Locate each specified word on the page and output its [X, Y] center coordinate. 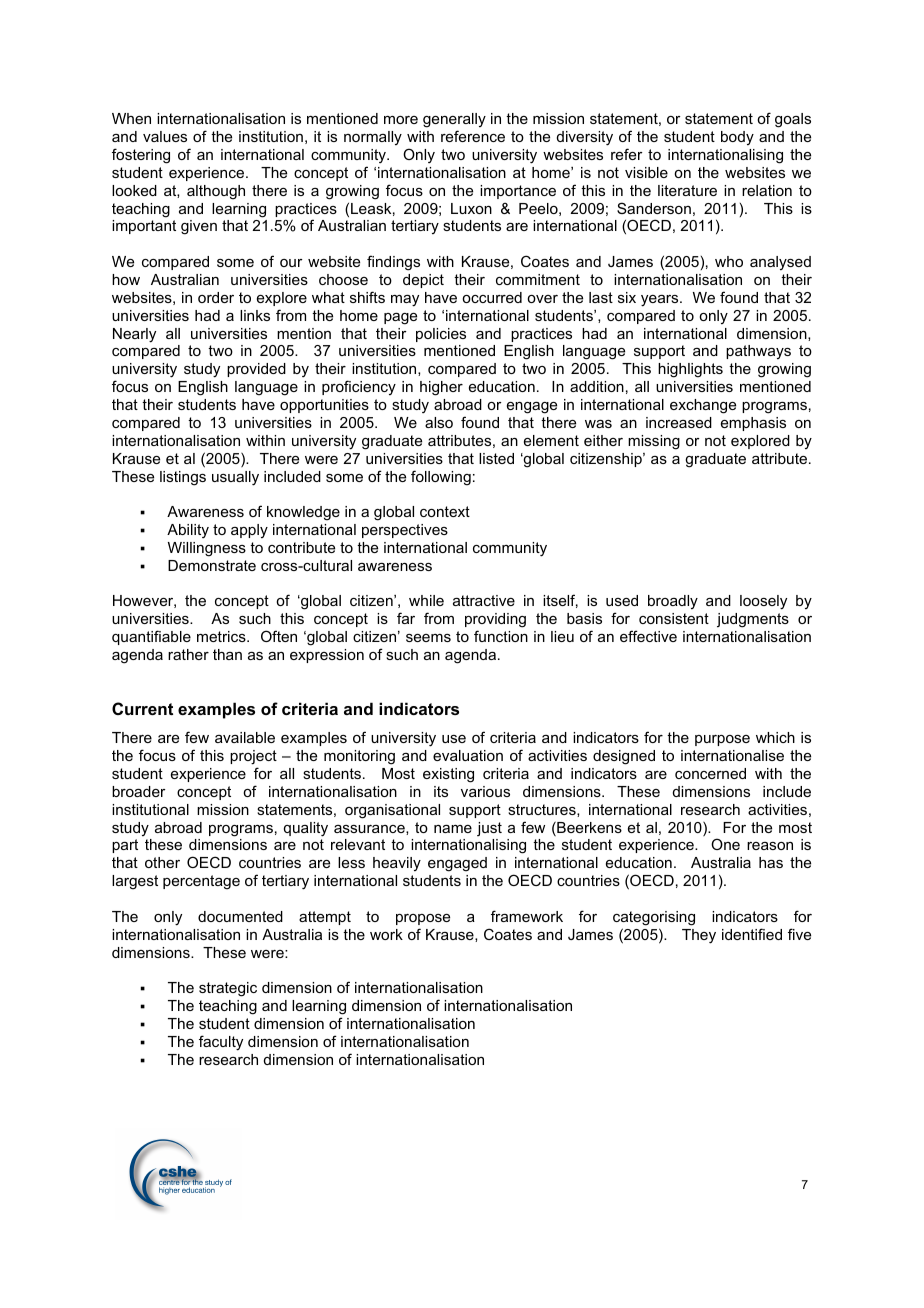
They [699, 936]
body [737, 138]
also [439, 422]
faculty [221, 1043]
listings [183, 478]
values [165, 136]
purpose [722, 740]
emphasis [753, 424]
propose [423, 919]
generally [454, 120]
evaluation [468, 755]
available [245, 737]
